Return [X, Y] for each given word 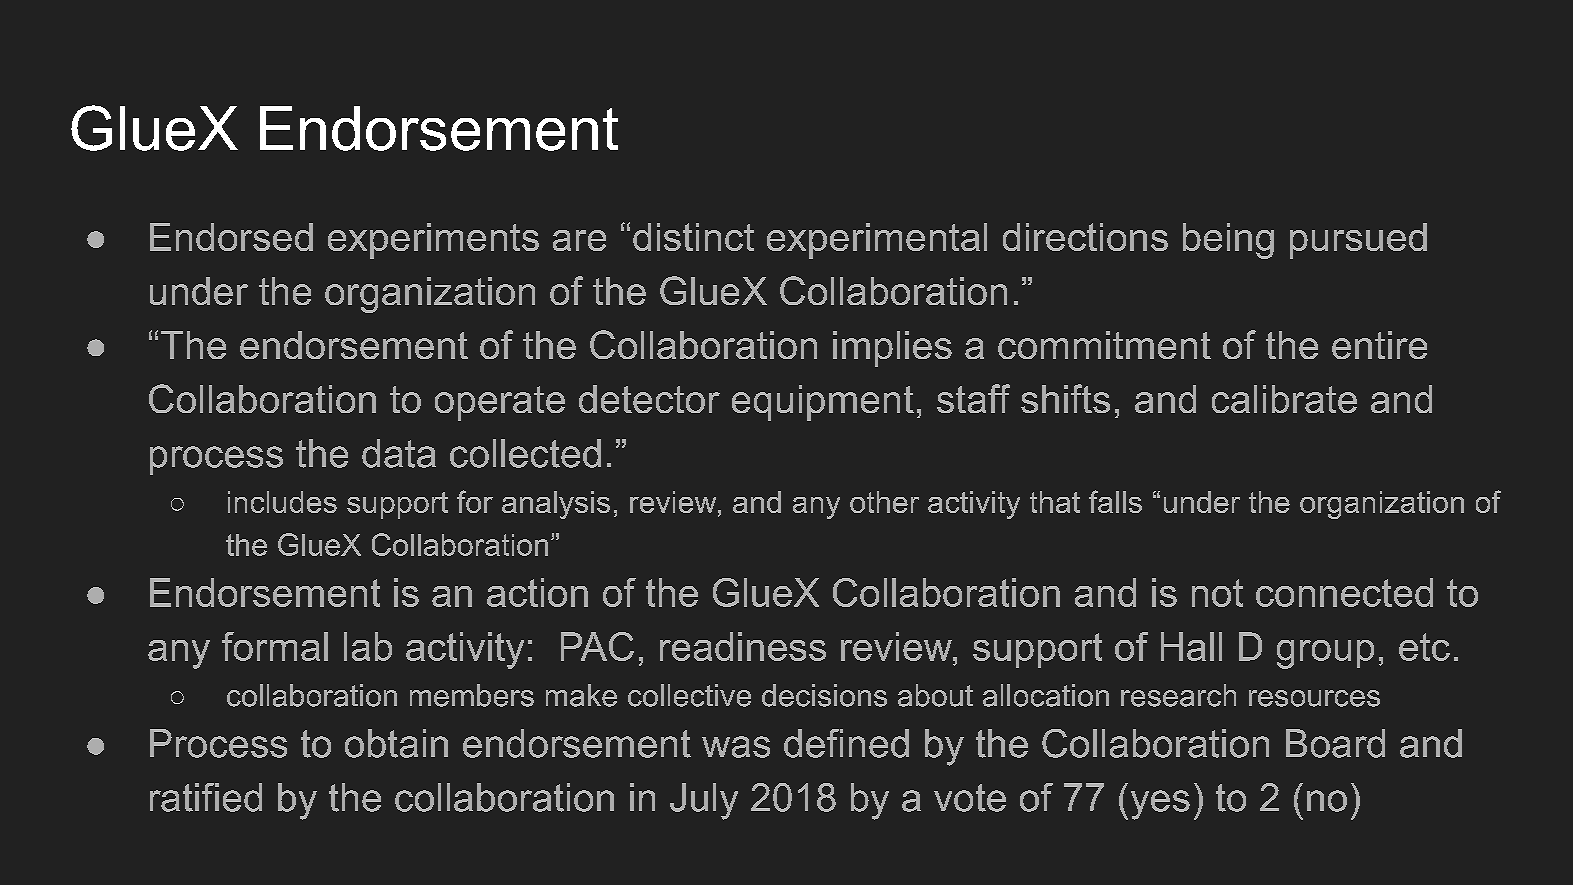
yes [1160, 805]
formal [275, 646]
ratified [206, 797]
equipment [823, 403]
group [1325, 654]
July [704, 801]
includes [282, 502]
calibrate [1284, 399]
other [884, 502]
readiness [743, 646]
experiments [433, 241]
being [1228, 241]
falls [1115, 501]
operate [500, 403]
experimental [877, 241]
